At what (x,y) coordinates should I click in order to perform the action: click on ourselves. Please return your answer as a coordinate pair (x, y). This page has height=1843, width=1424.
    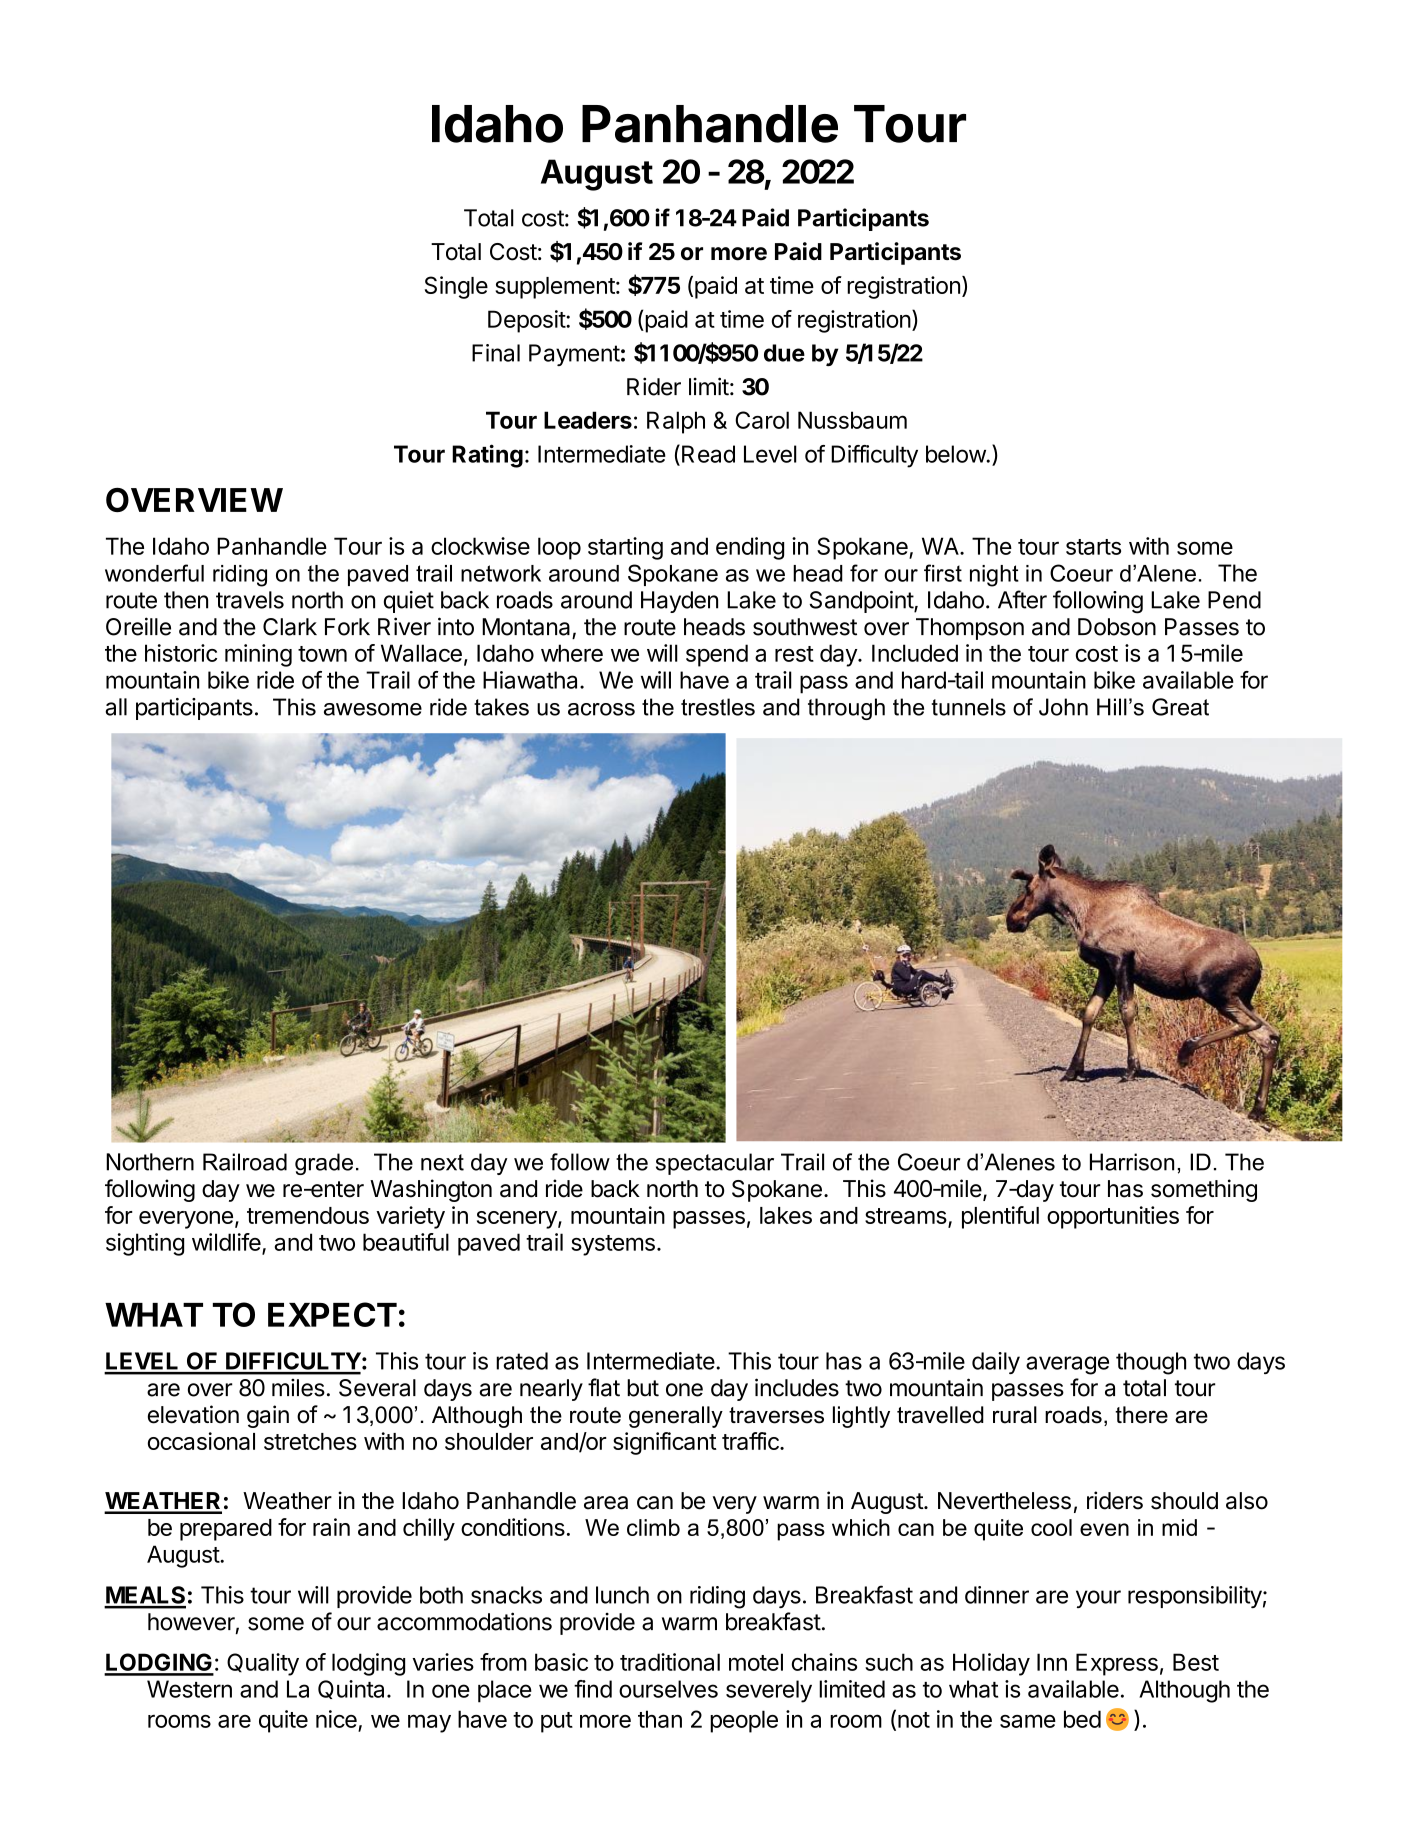
    Looking at the image, I should click on (668, 1689).
